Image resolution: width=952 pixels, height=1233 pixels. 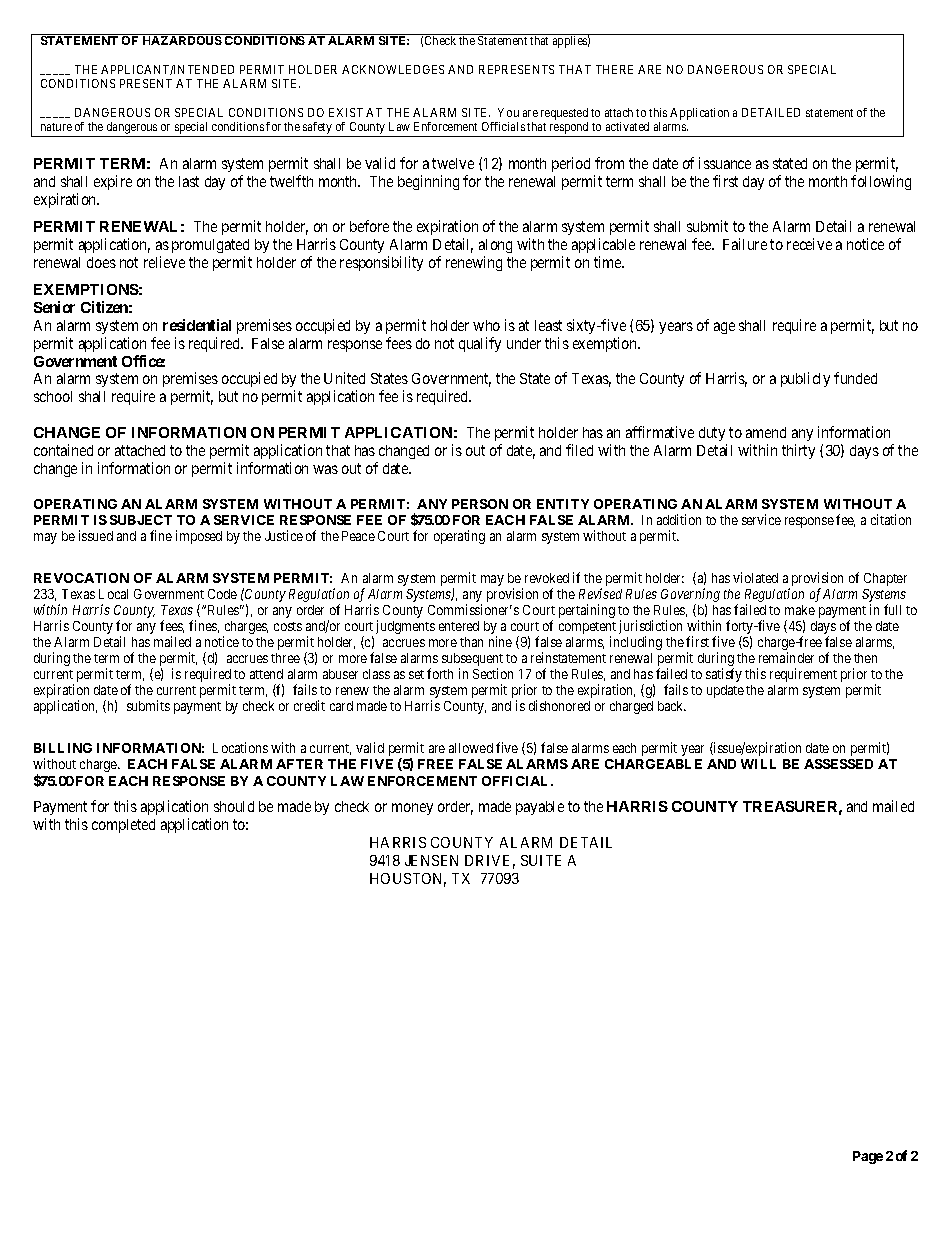 What do you see at coordinates (408, 880) in the image?
I see `HOUSTON` at bounding box center [408, 880].
